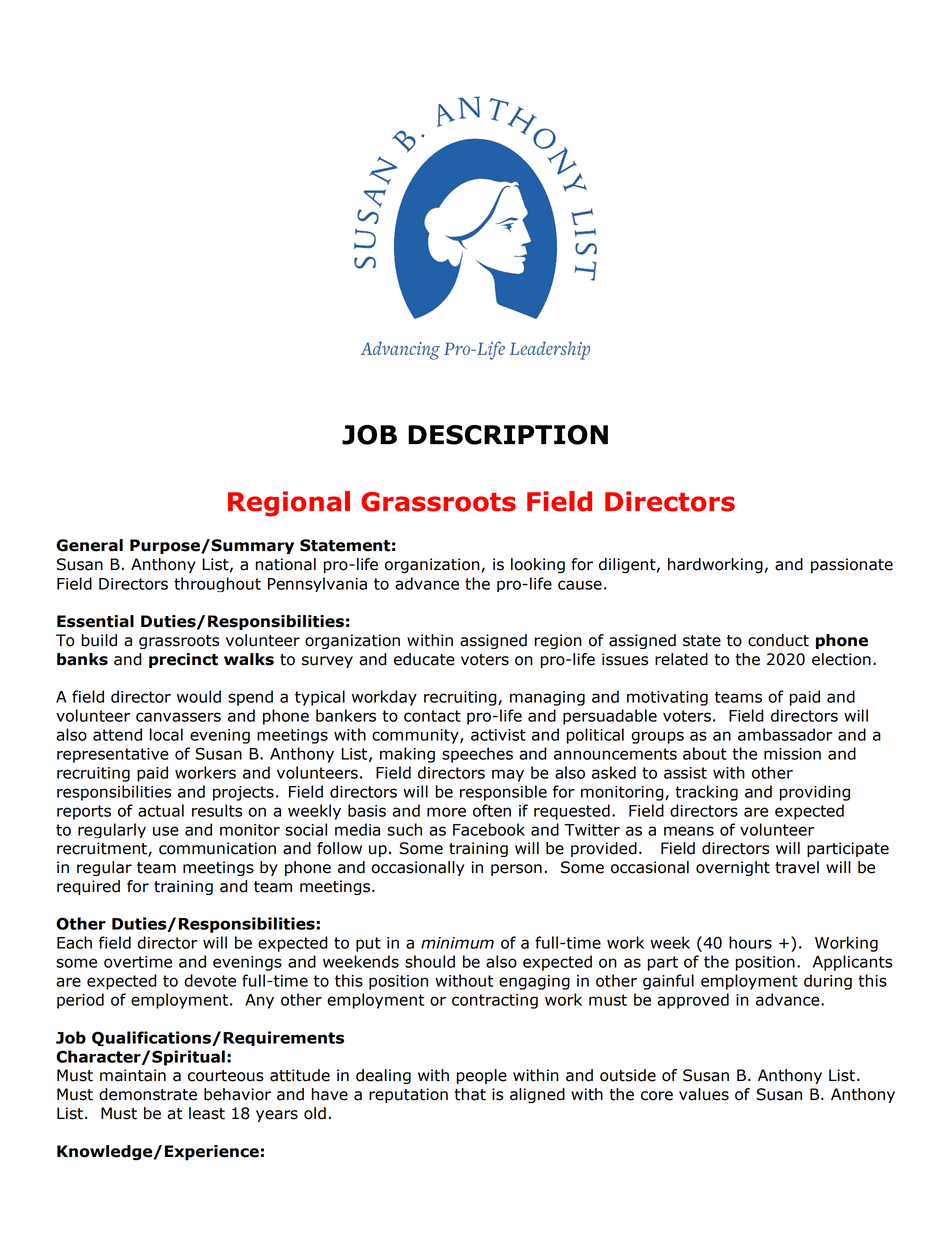  I want to click on would, so click(199, 696).
